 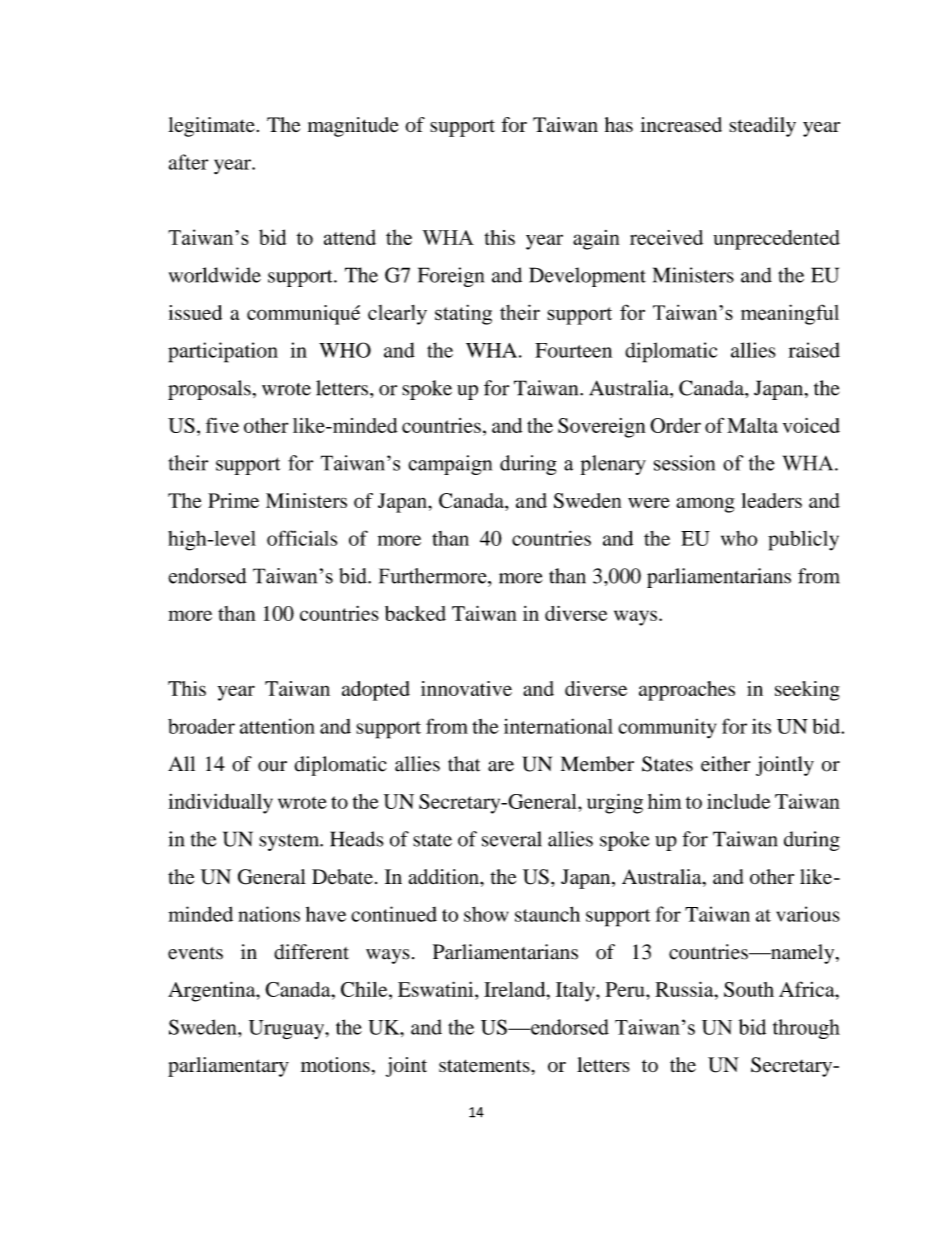 What do you see at coordinates (211, 127) in the document?
I see `legitimate` at bounding box center [211, 127].
